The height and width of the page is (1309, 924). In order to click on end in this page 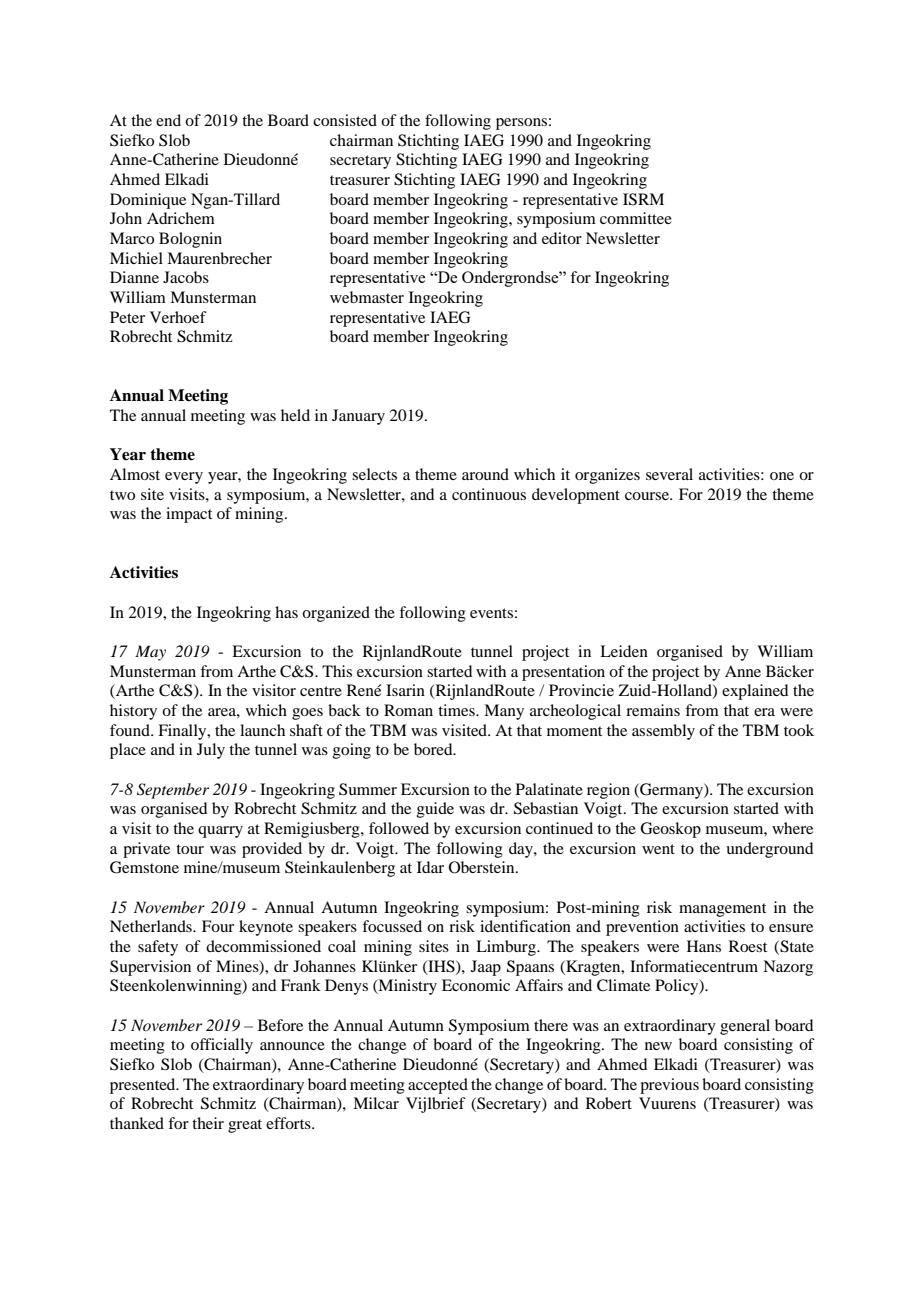, I will do `click(168, 120)`.
